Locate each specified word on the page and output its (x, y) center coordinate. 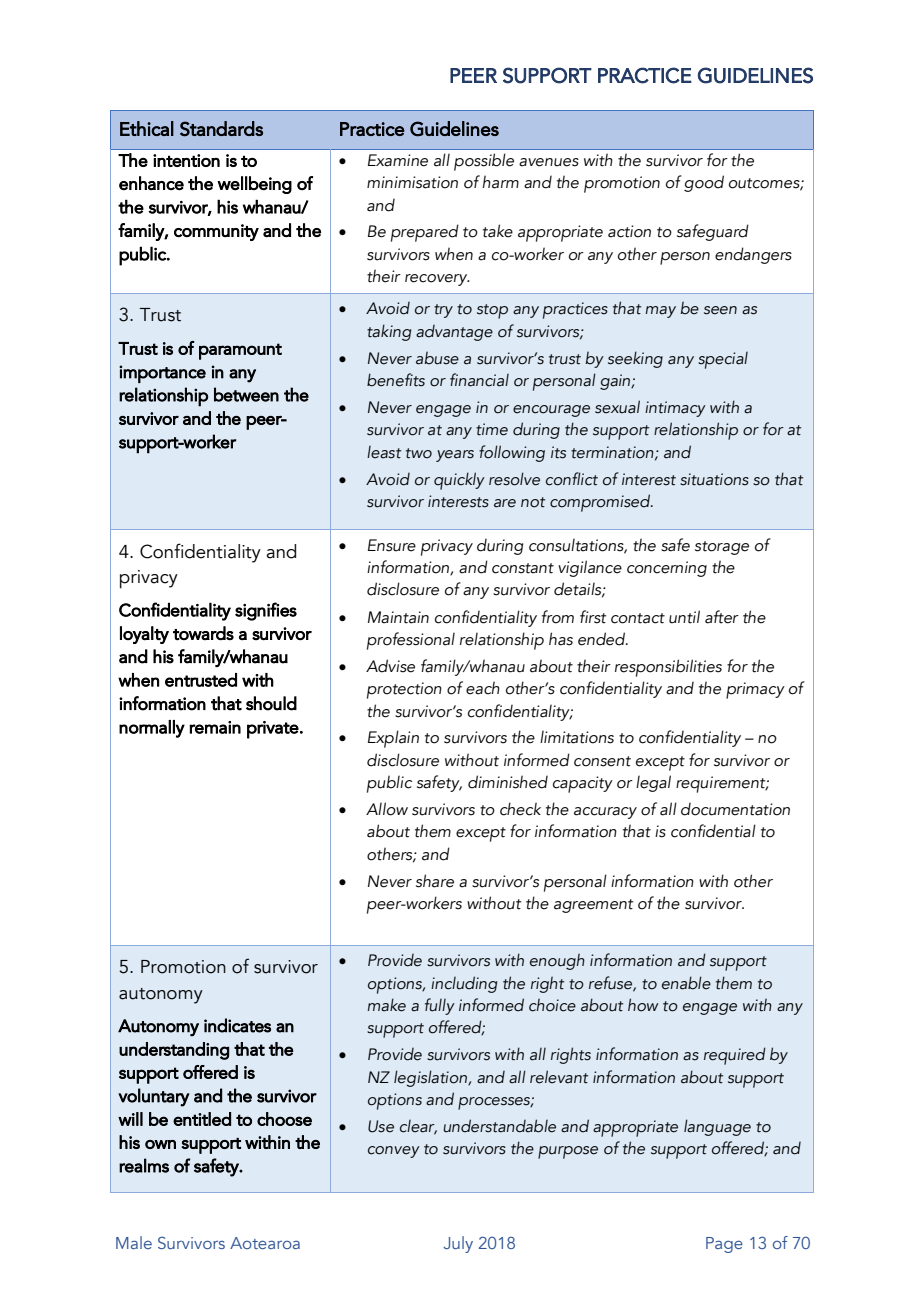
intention (186, 160)
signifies (266, 611)
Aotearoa (265, 1243)
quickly (459, 481)
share (435, 881)
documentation (735, 809)
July (458, 1244)
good (704, 183)
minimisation (412, 182)
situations (714, 479)
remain (215, 727)
